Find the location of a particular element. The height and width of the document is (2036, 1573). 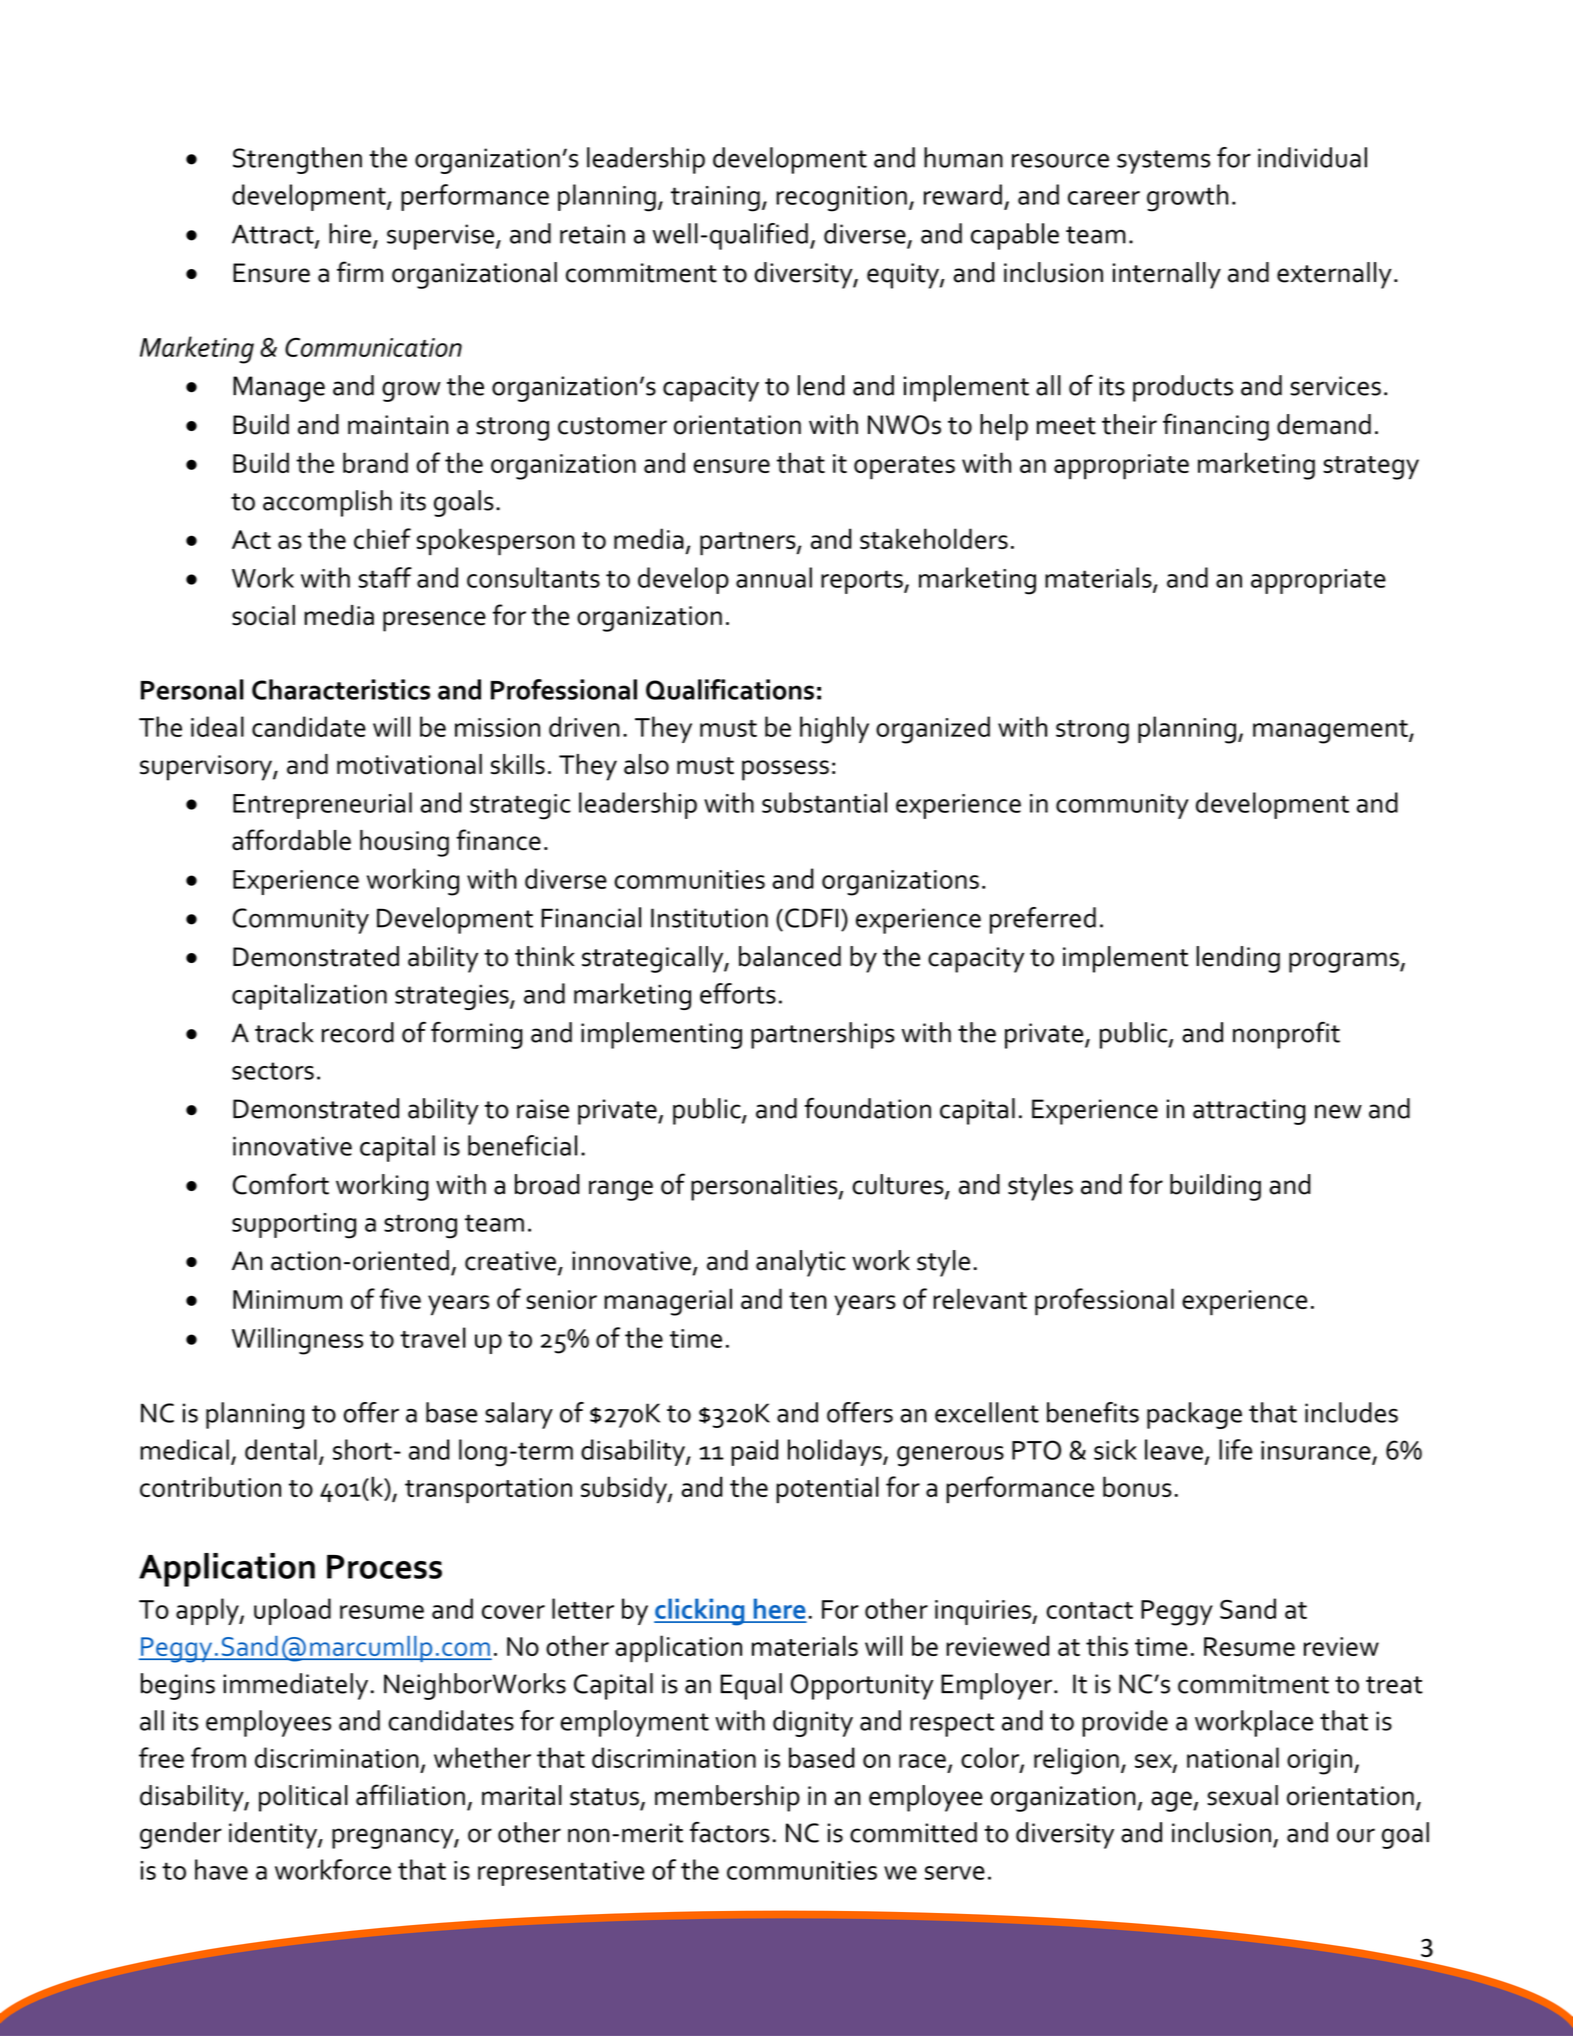

social is located at coordinates (263, 615).
